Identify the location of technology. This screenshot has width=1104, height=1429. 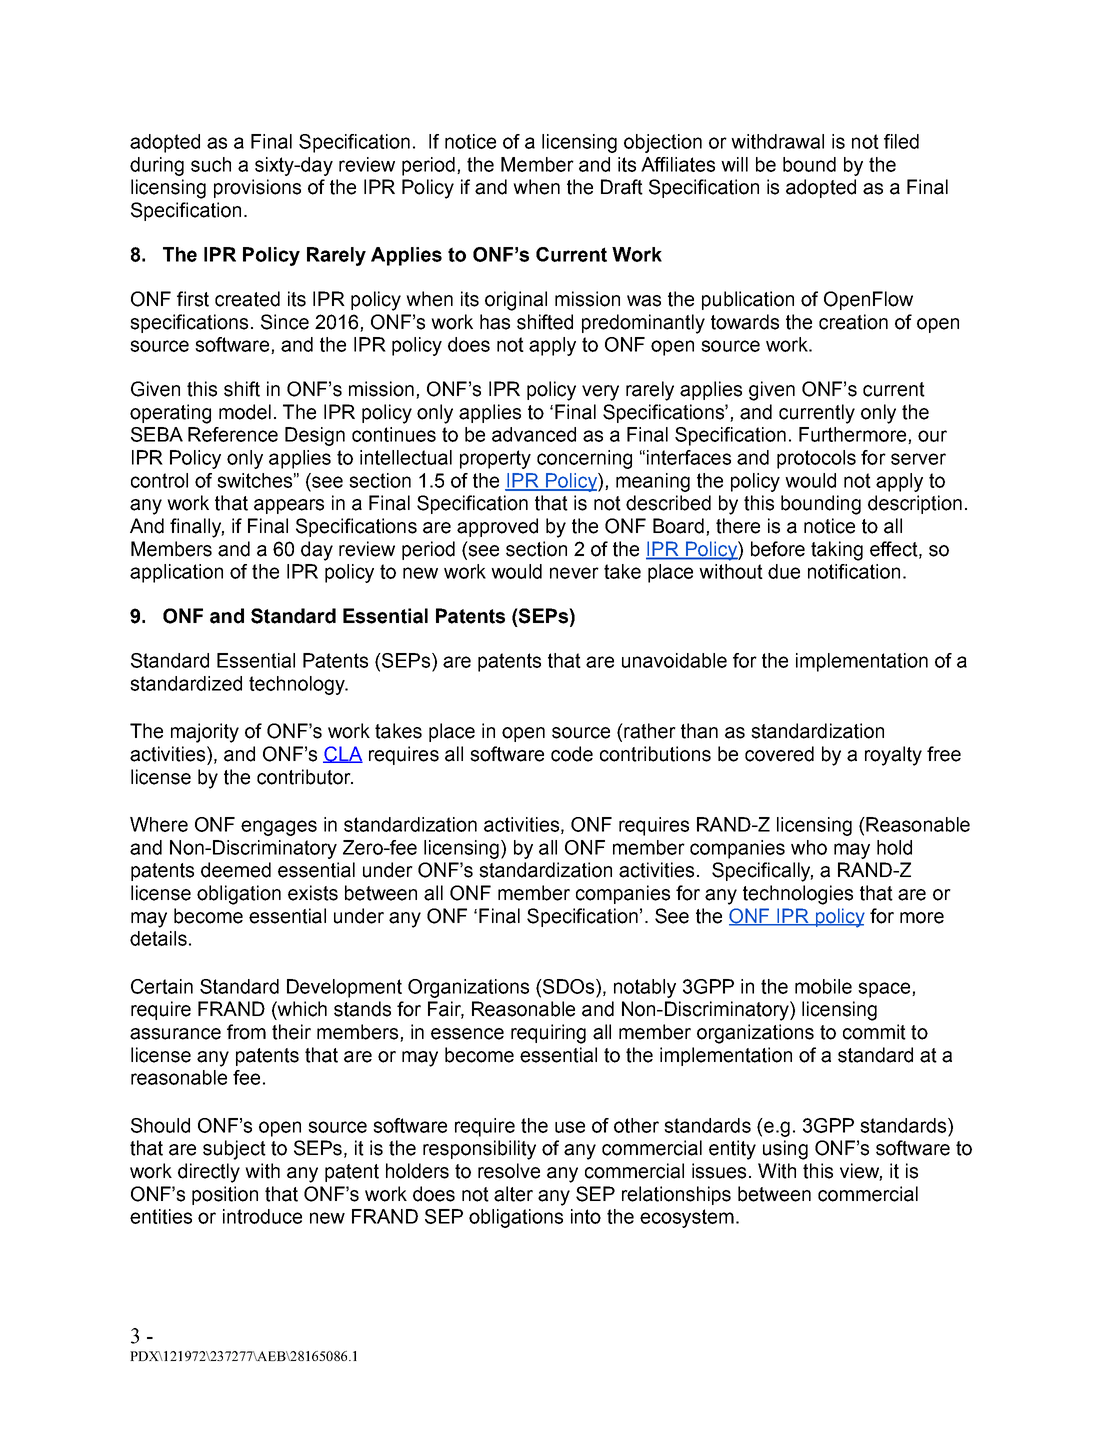
(298, 685).
